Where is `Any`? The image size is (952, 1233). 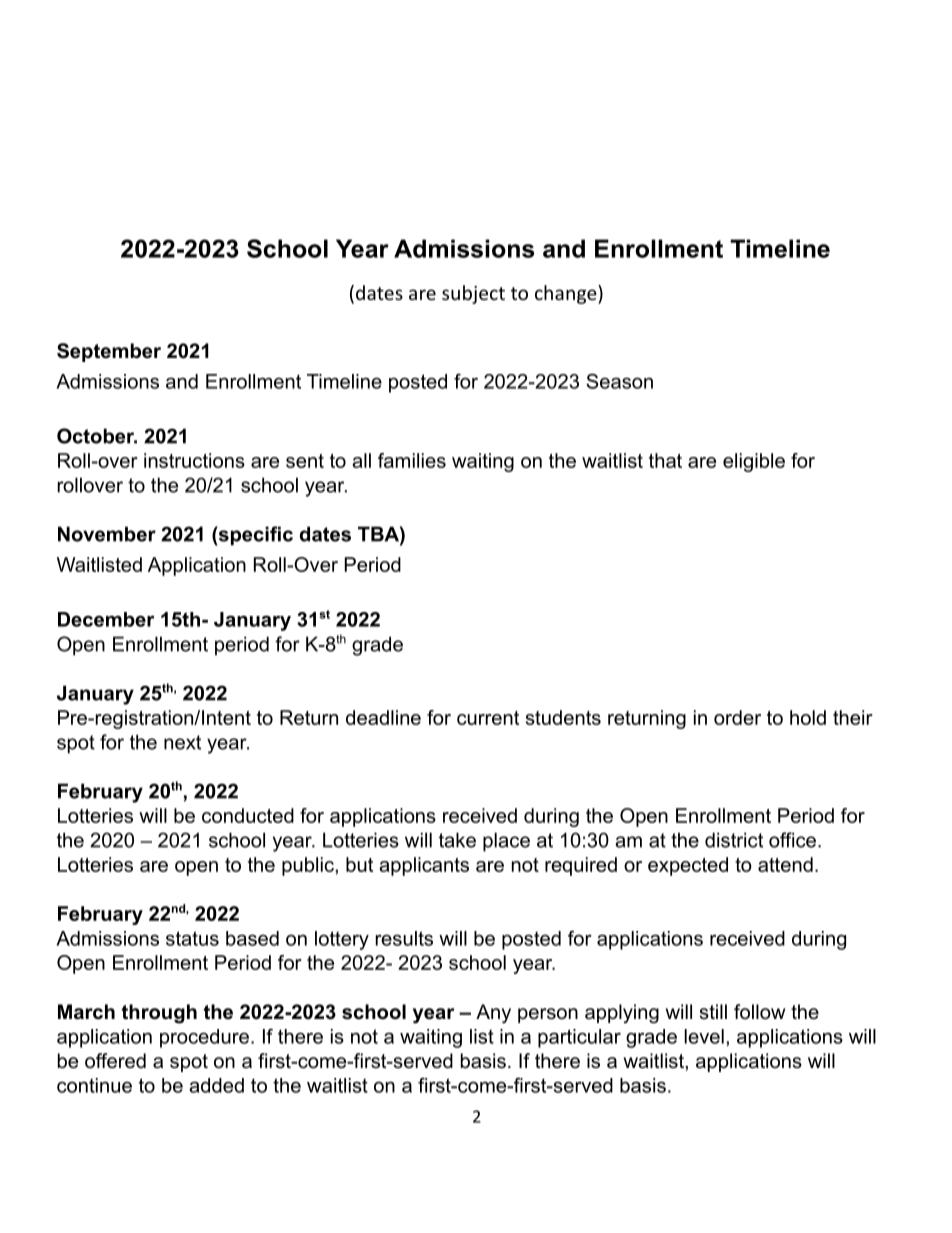 Any is located at coordinates (493, 1014).
